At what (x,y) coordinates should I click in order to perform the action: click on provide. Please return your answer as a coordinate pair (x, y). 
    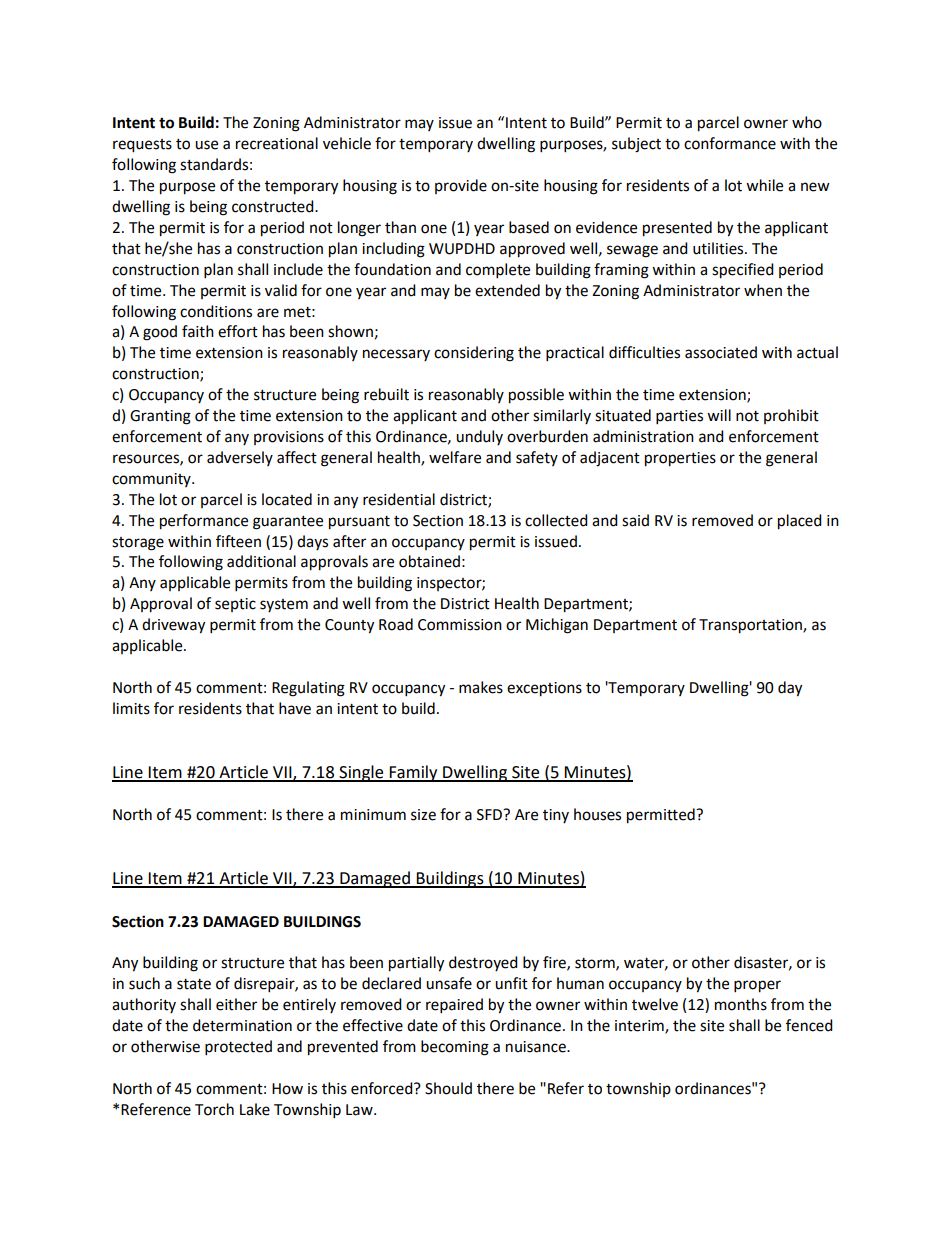
    Looking at the image, I should click on (461, 186).
